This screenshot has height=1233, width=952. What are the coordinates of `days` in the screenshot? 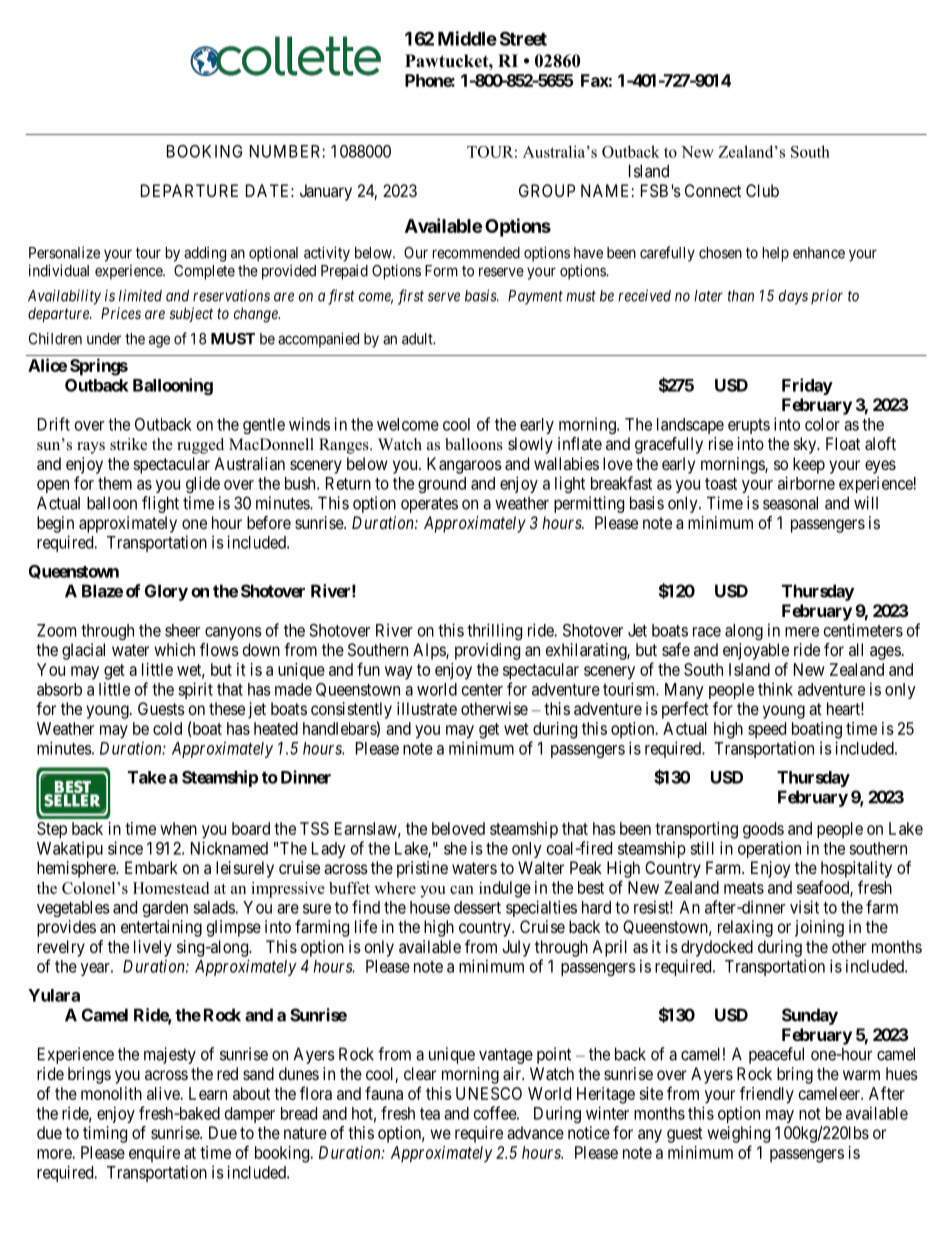 It's located at (793, 297).
